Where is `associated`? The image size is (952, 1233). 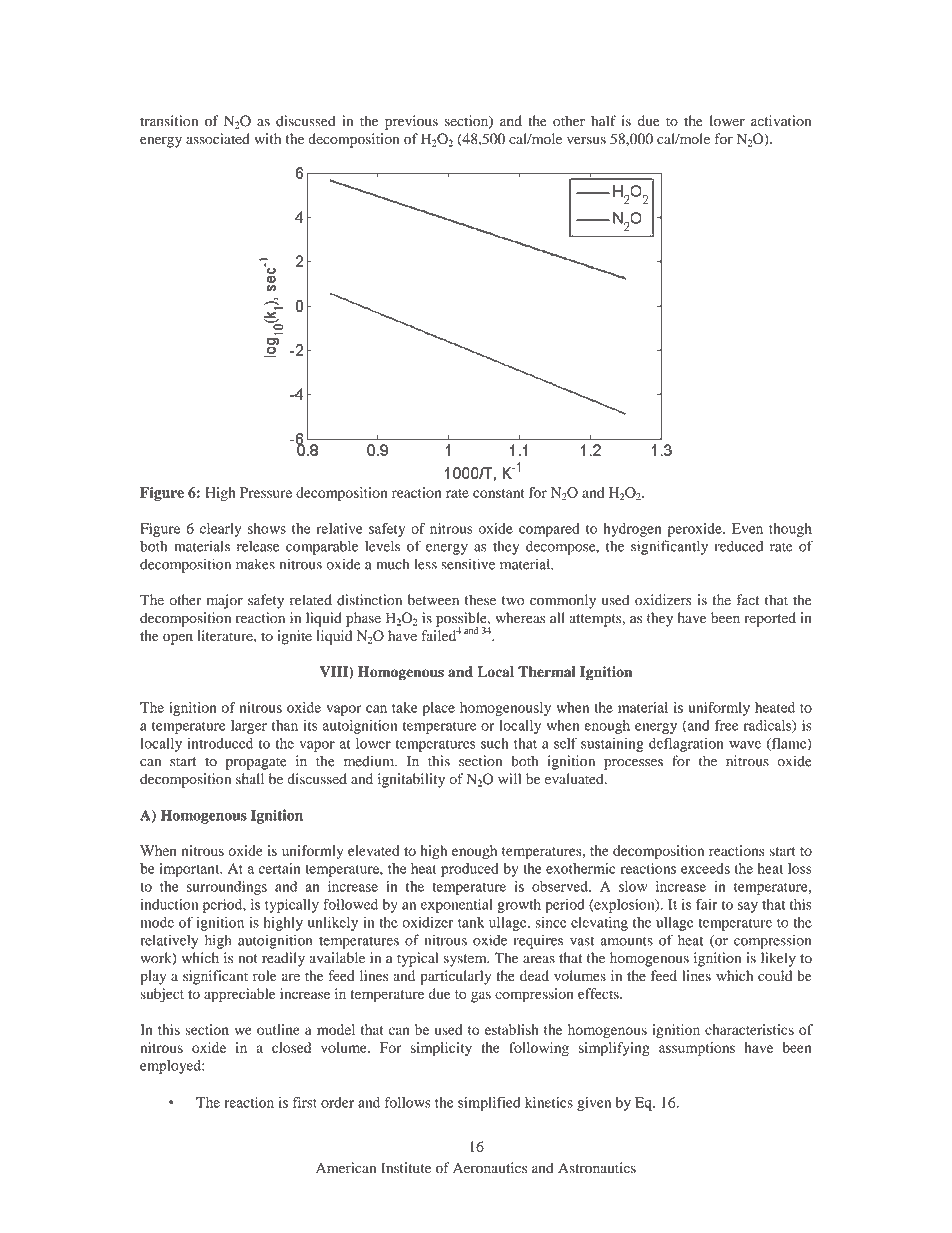
associated is located at coordinates (218, 139).
